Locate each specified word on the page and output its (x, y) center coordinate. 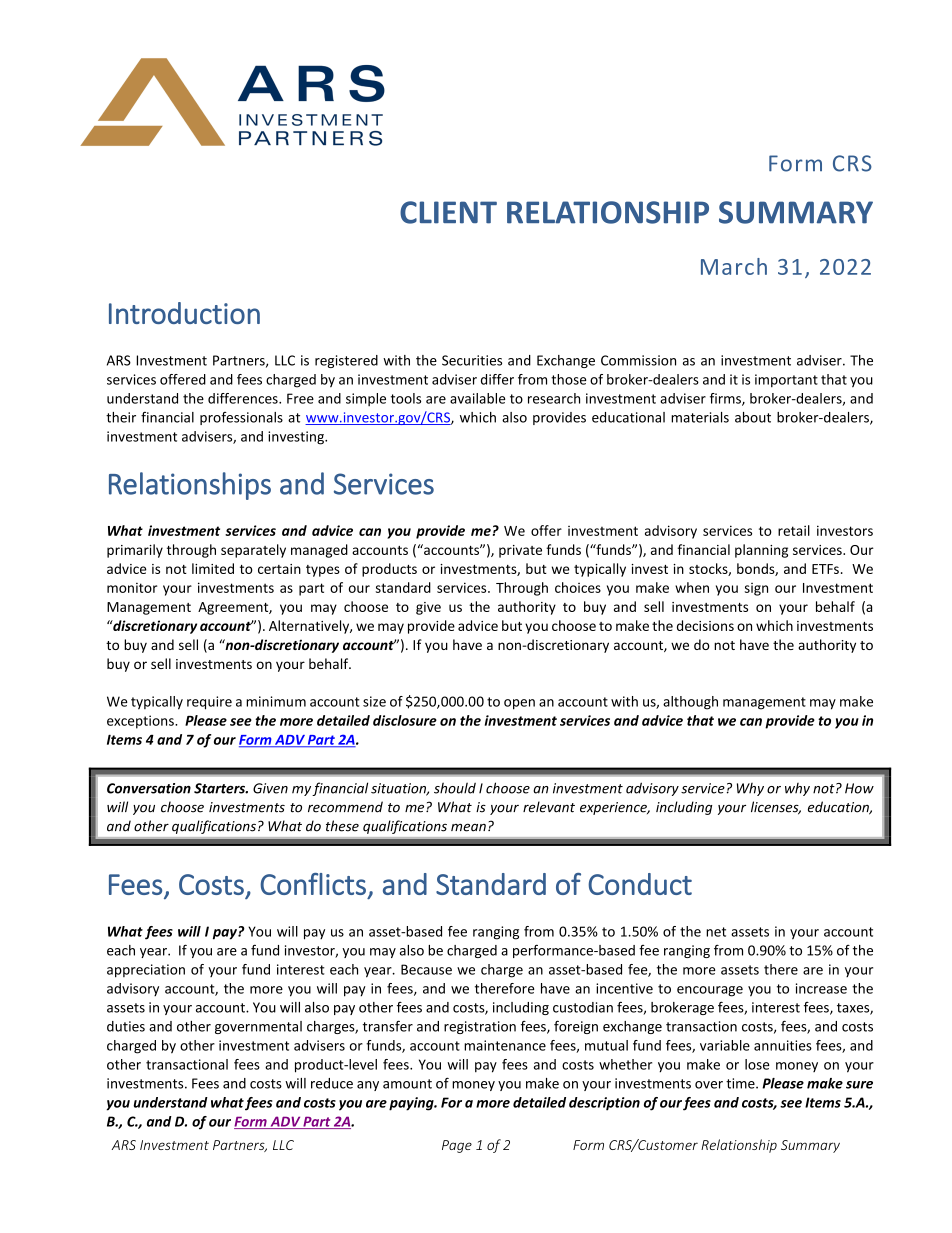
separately (253, 551)
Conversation (149, 788)
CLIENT (448, 212)
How (859, 788)
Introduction (184, 313)
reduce (332, 1083)
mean (468, 827)
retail (794, 530)
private (520, 551)
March (734, 266)
